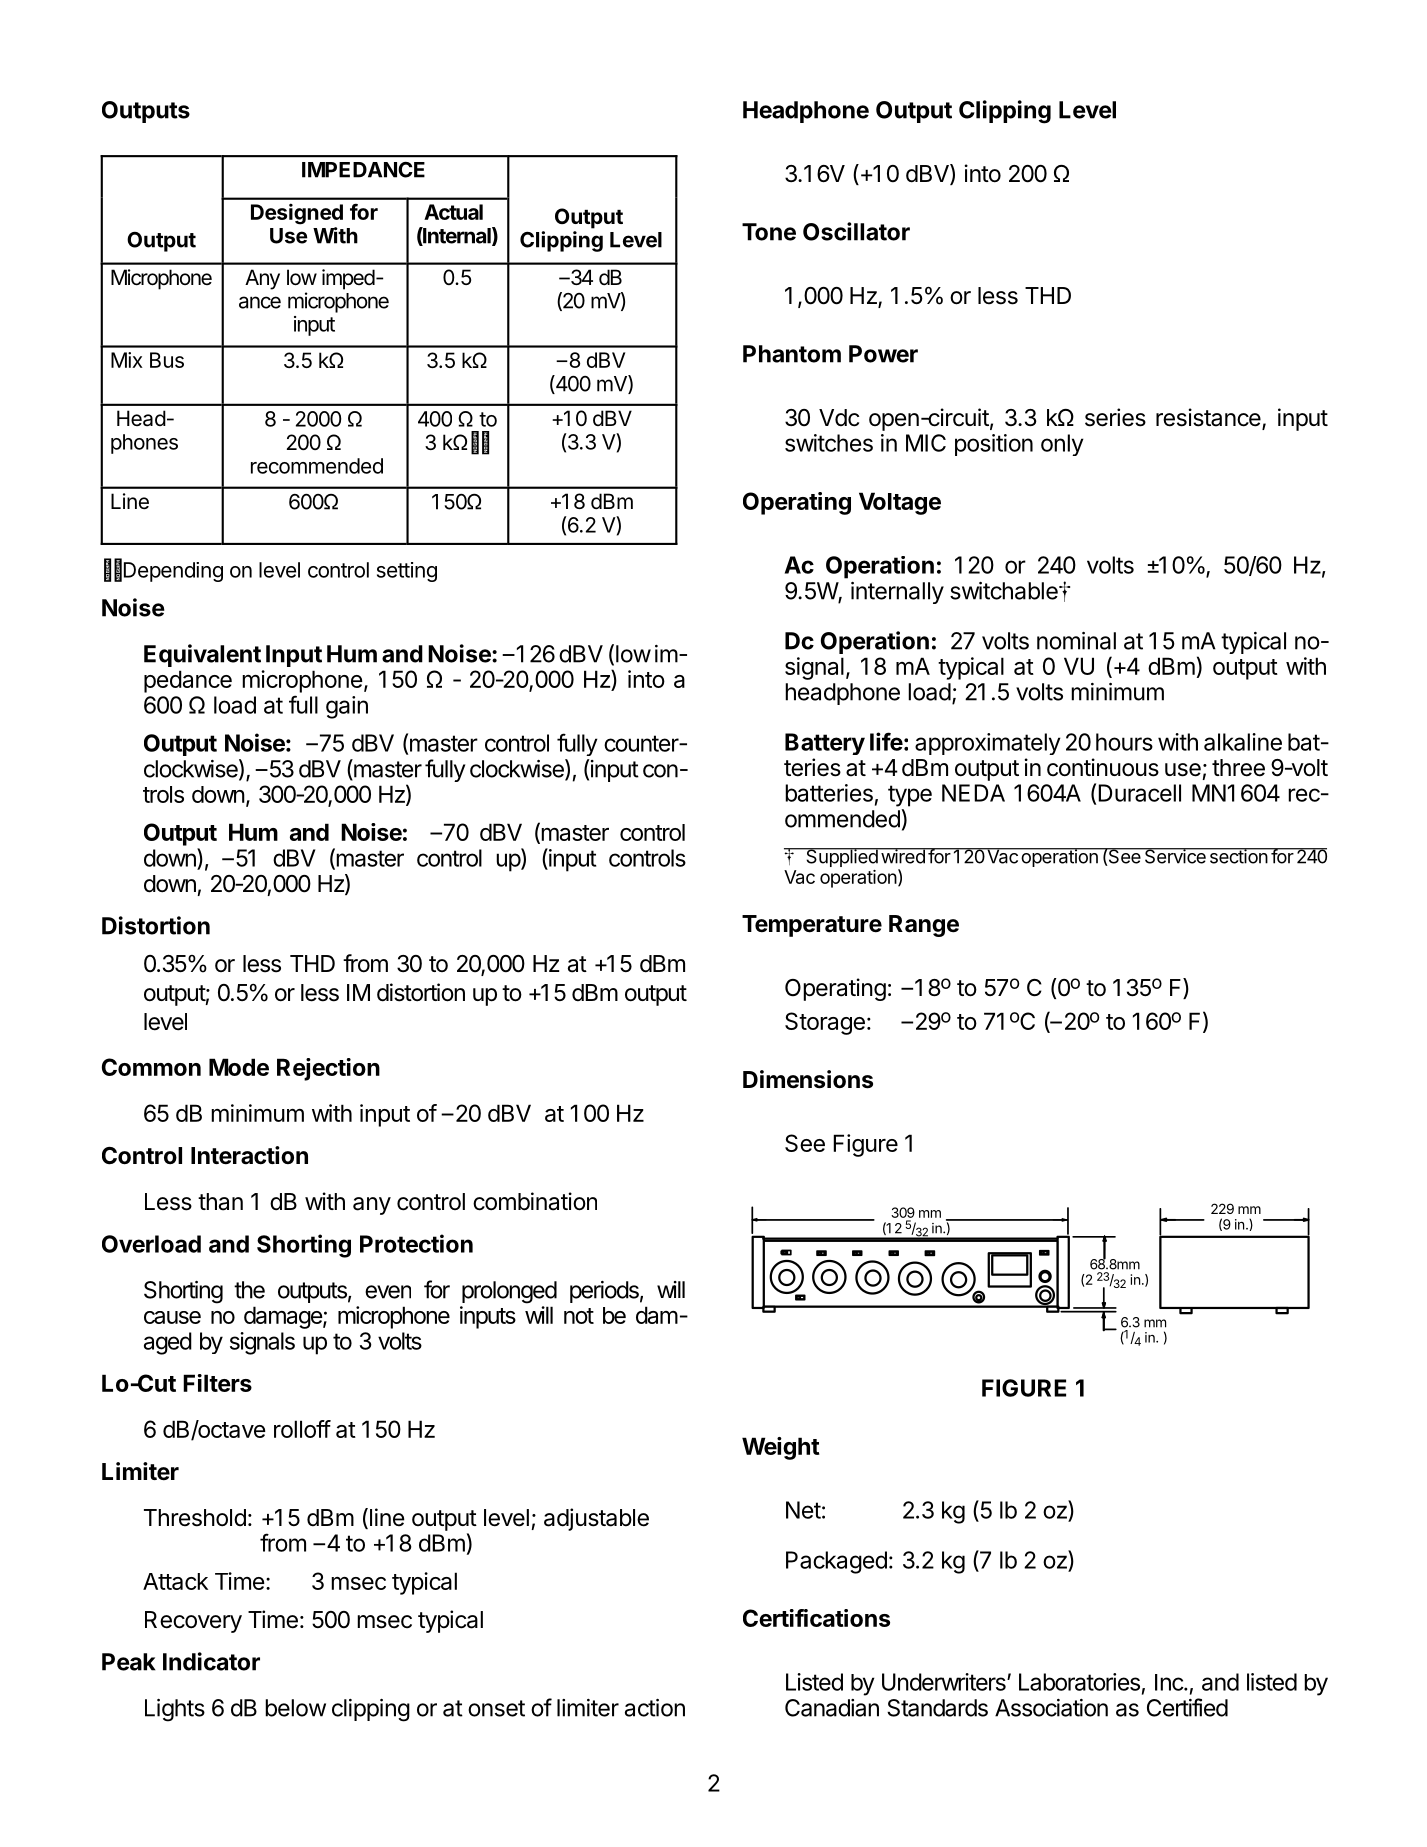 This image has width=1427, height=1847. I want to click on Designed, so click(297, 214).
